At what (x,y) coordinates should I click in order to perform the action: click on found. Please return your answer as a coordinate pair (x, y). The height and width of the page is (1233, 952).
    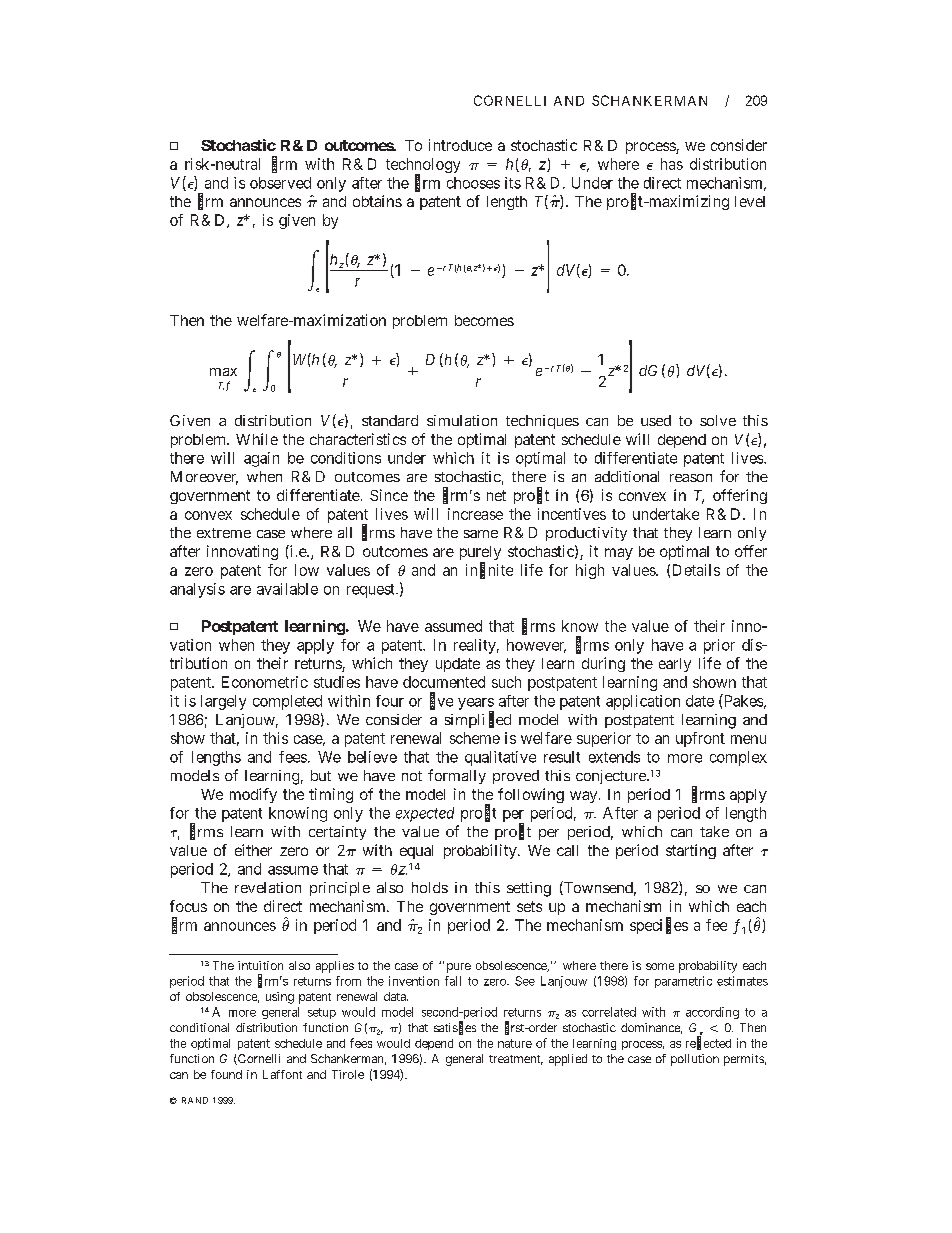
    Looking at the image, I should click on (226, 1074).
